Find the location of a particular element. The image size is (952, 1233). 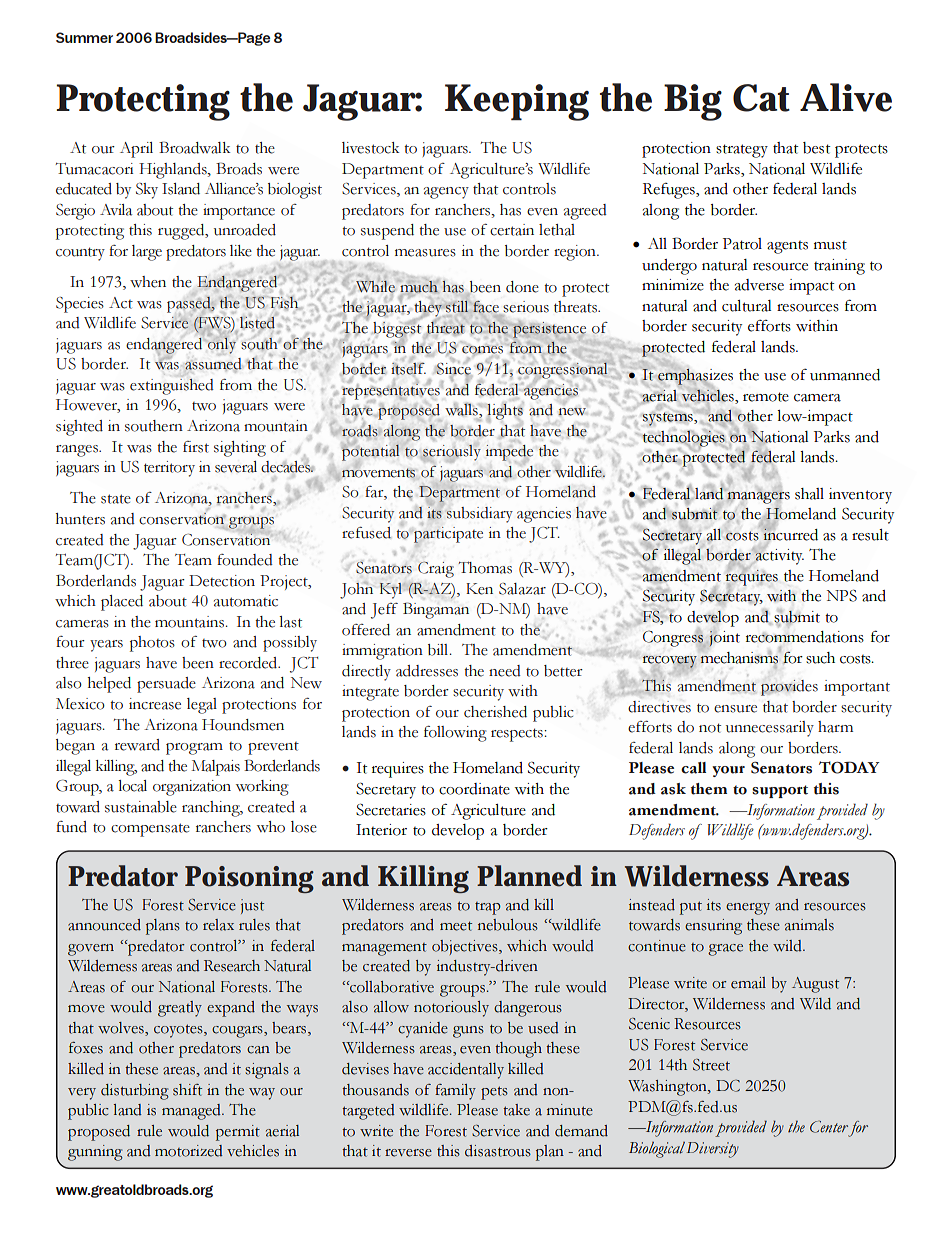

placed is located at coordinates (122, 603).
